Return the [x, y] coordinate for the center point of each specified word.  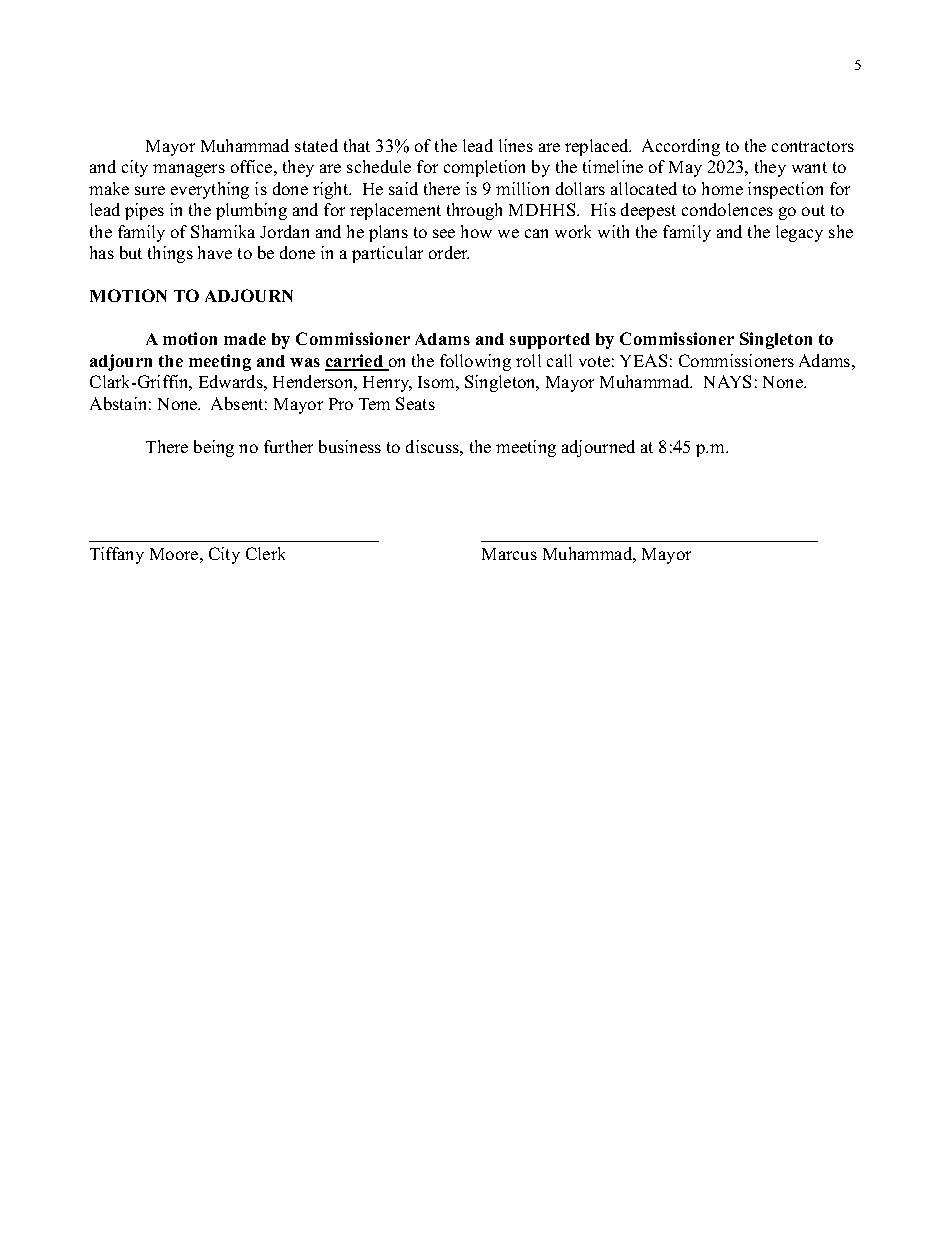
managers [189, 170]
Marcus [509, 554]
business [350, 446]
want [809, 167]
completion [484, 168]
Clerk [265, 553]
